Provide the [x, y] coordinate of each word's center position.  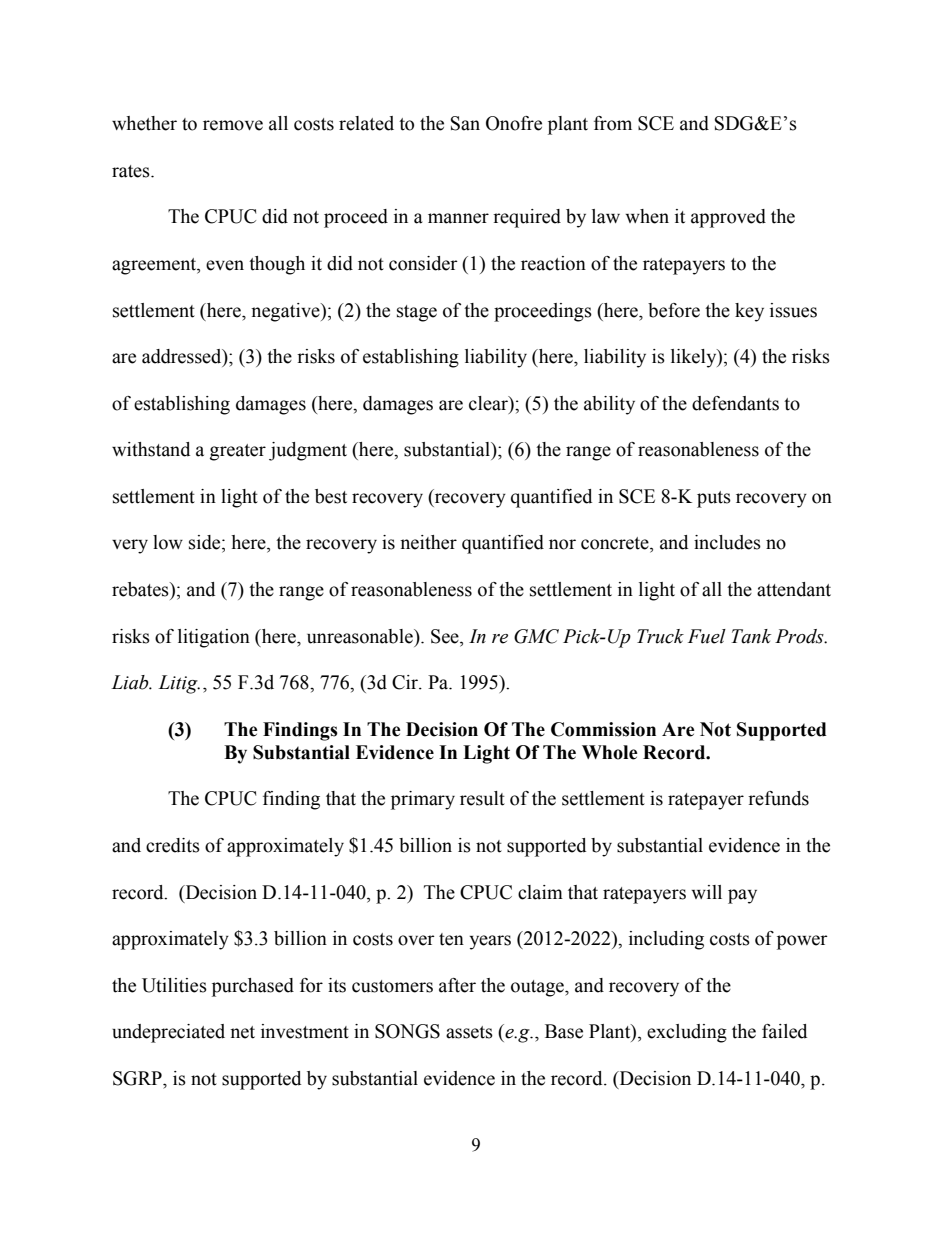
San [465, 123]
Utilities [174, 985]
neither [428, 542]
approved [728, 218]
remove [233, 125]
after [457, 985]
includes [727, 542]
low [168, 542]
